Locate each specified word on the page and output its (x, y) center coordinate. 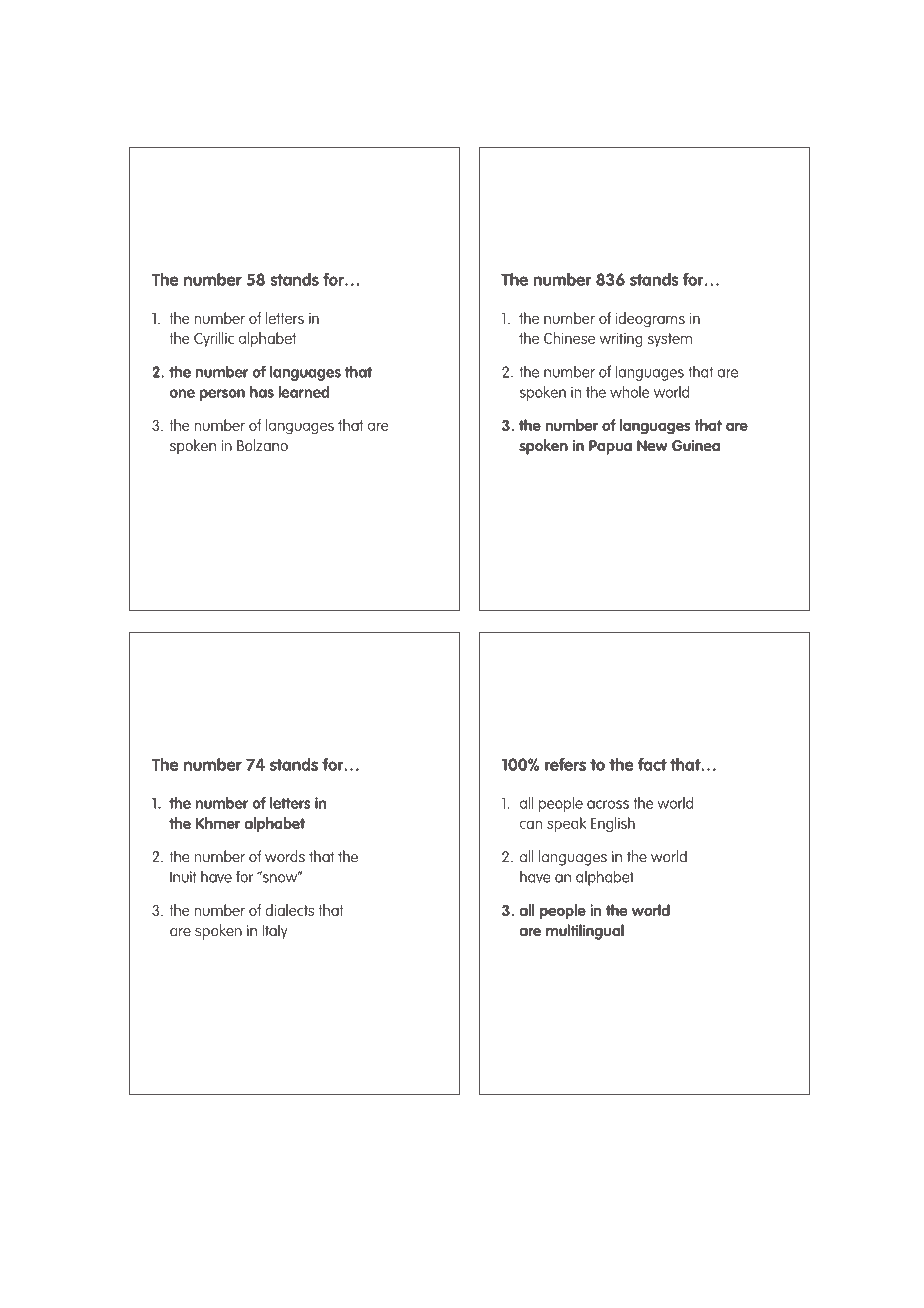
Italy (275, 932)
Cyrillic (214, 339)
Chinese (569, 338)
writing (621, 340)
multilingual (585, 932)
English (613, 825)
